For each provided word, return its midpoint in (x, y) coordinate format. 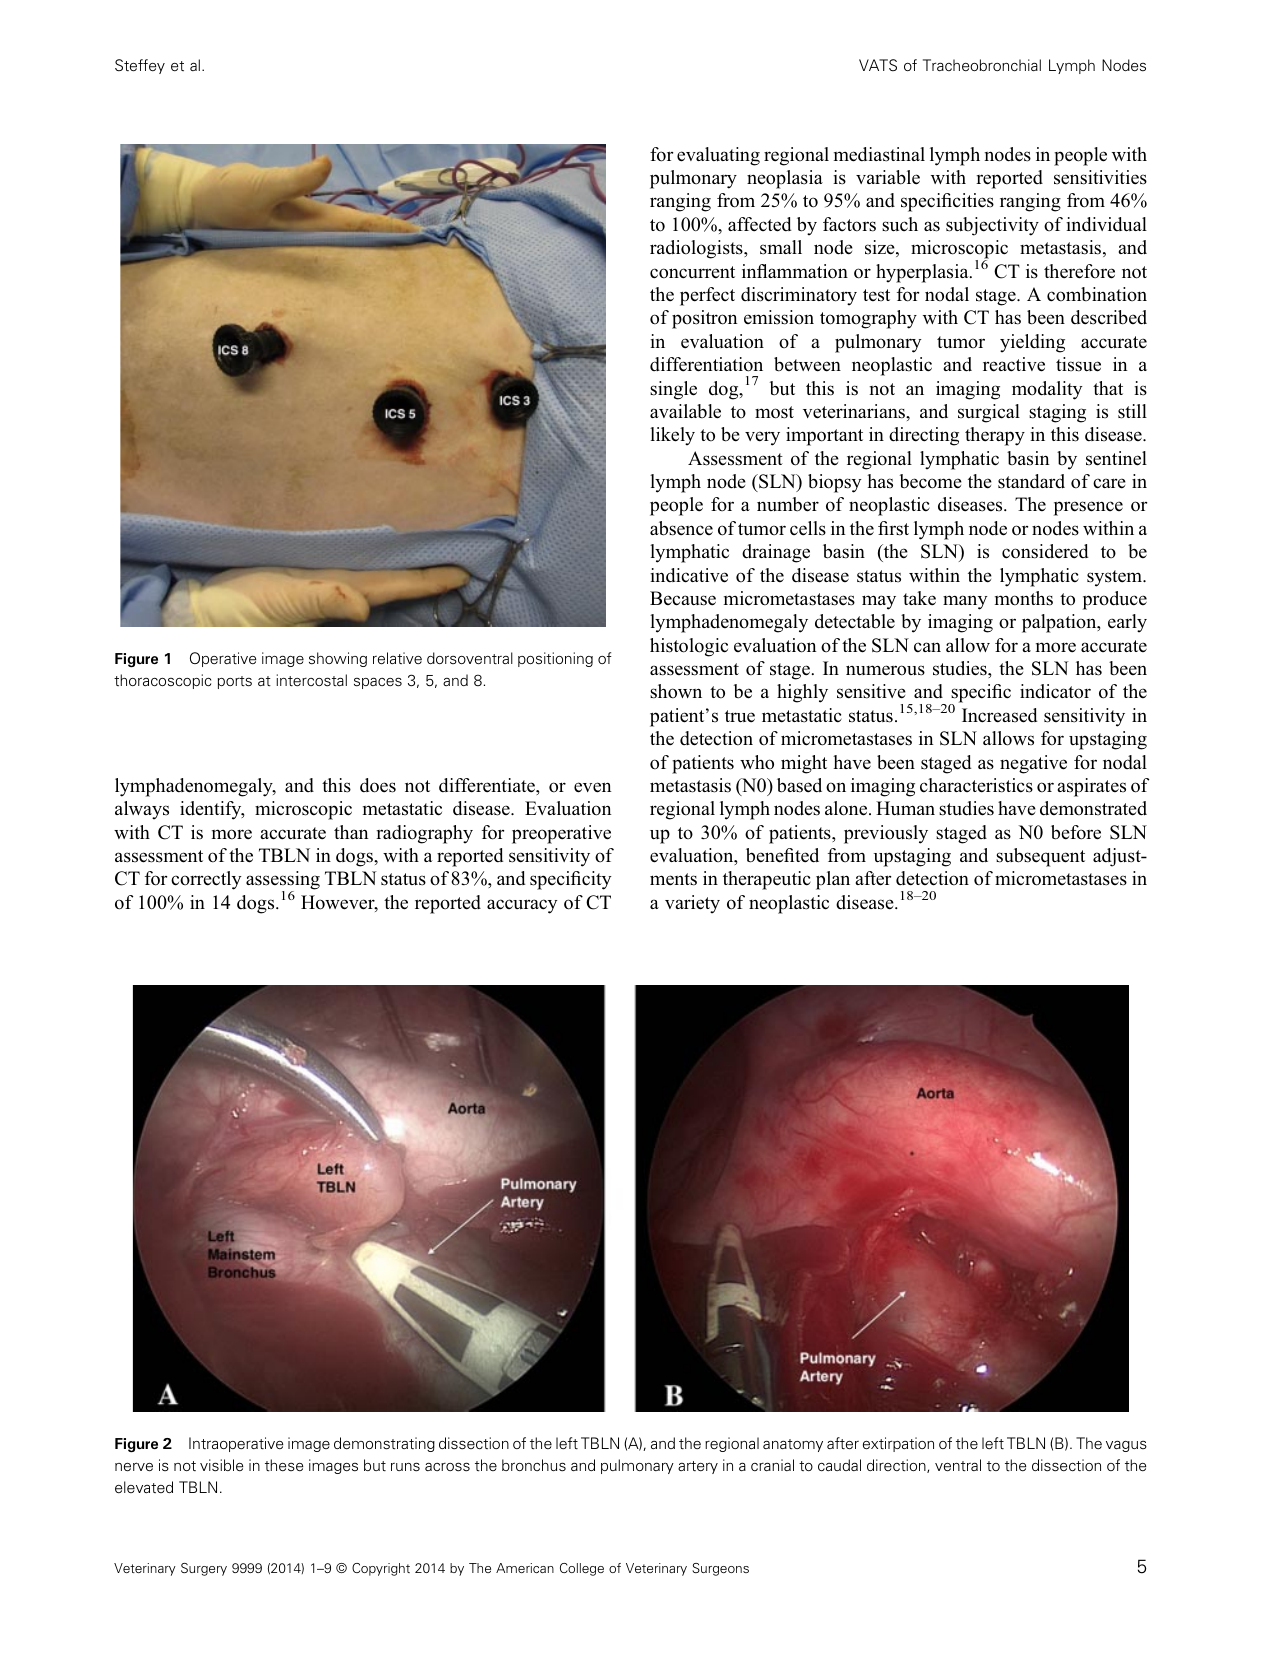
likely (672, 436)
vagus (1126, 1446)
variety (692, 904)
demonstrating (384, 1444)
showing (338, 659)
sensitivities (1100, 177)
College (582, 1569)
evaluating (718, 156)
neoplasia (785, 179)
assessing (283, 882)
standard (1031, 481)
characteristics (976, 785)
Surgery (204, 1569)
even (592, 787)
